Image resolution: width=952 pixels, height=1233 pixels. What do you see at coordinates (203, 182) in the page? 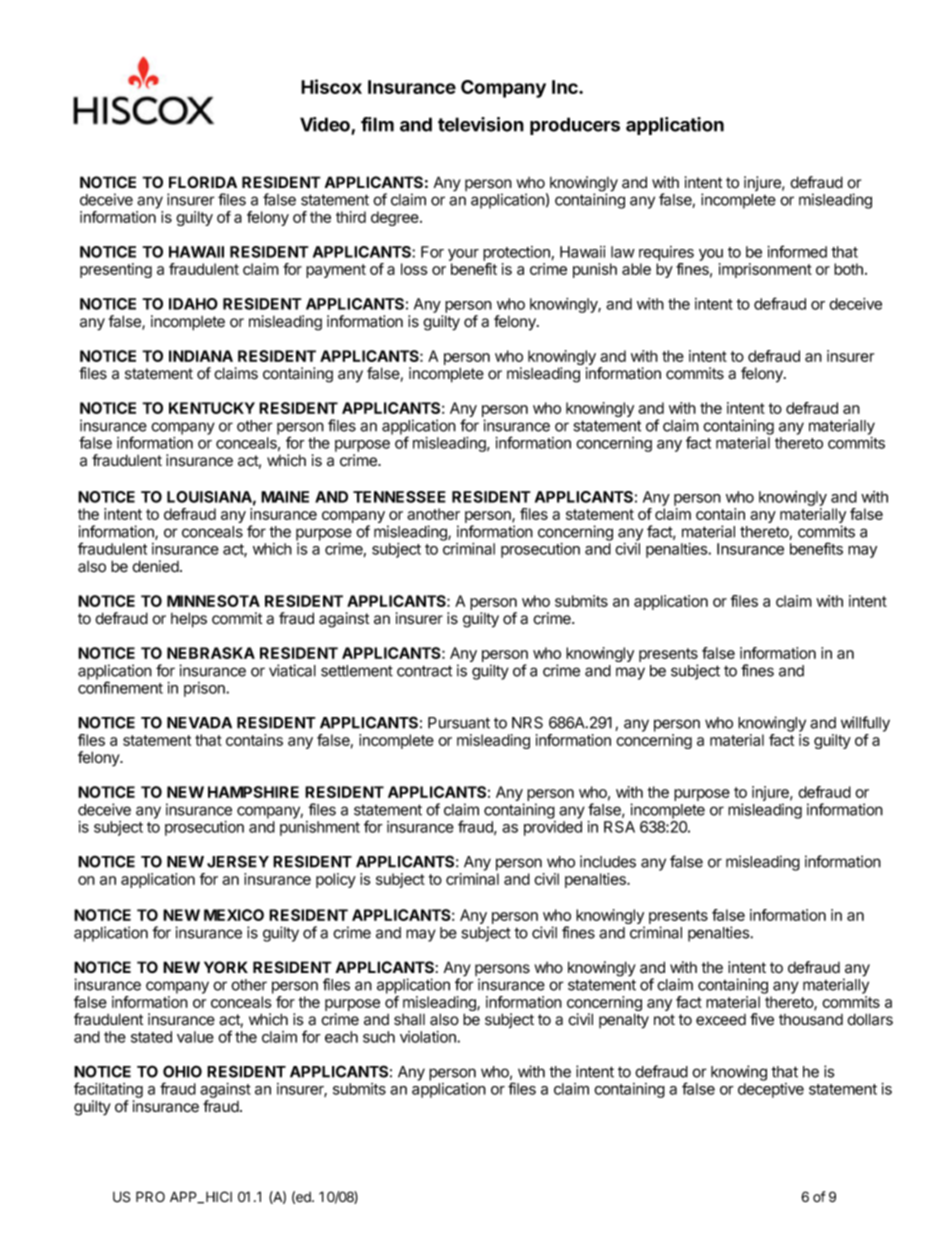
I see `FLORIDA` at bounding box center [203, 182].
